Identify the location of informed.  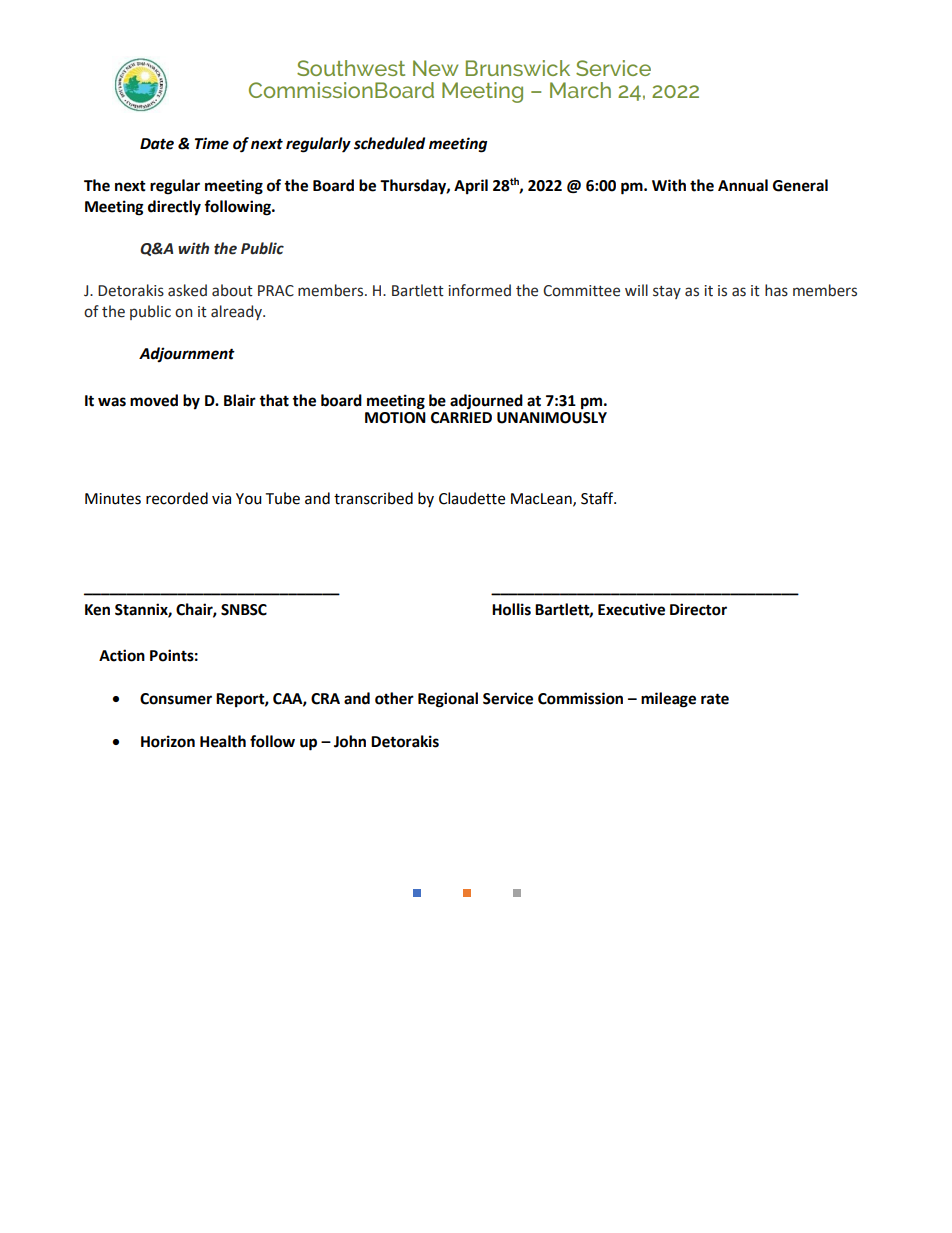
(479, 290).
